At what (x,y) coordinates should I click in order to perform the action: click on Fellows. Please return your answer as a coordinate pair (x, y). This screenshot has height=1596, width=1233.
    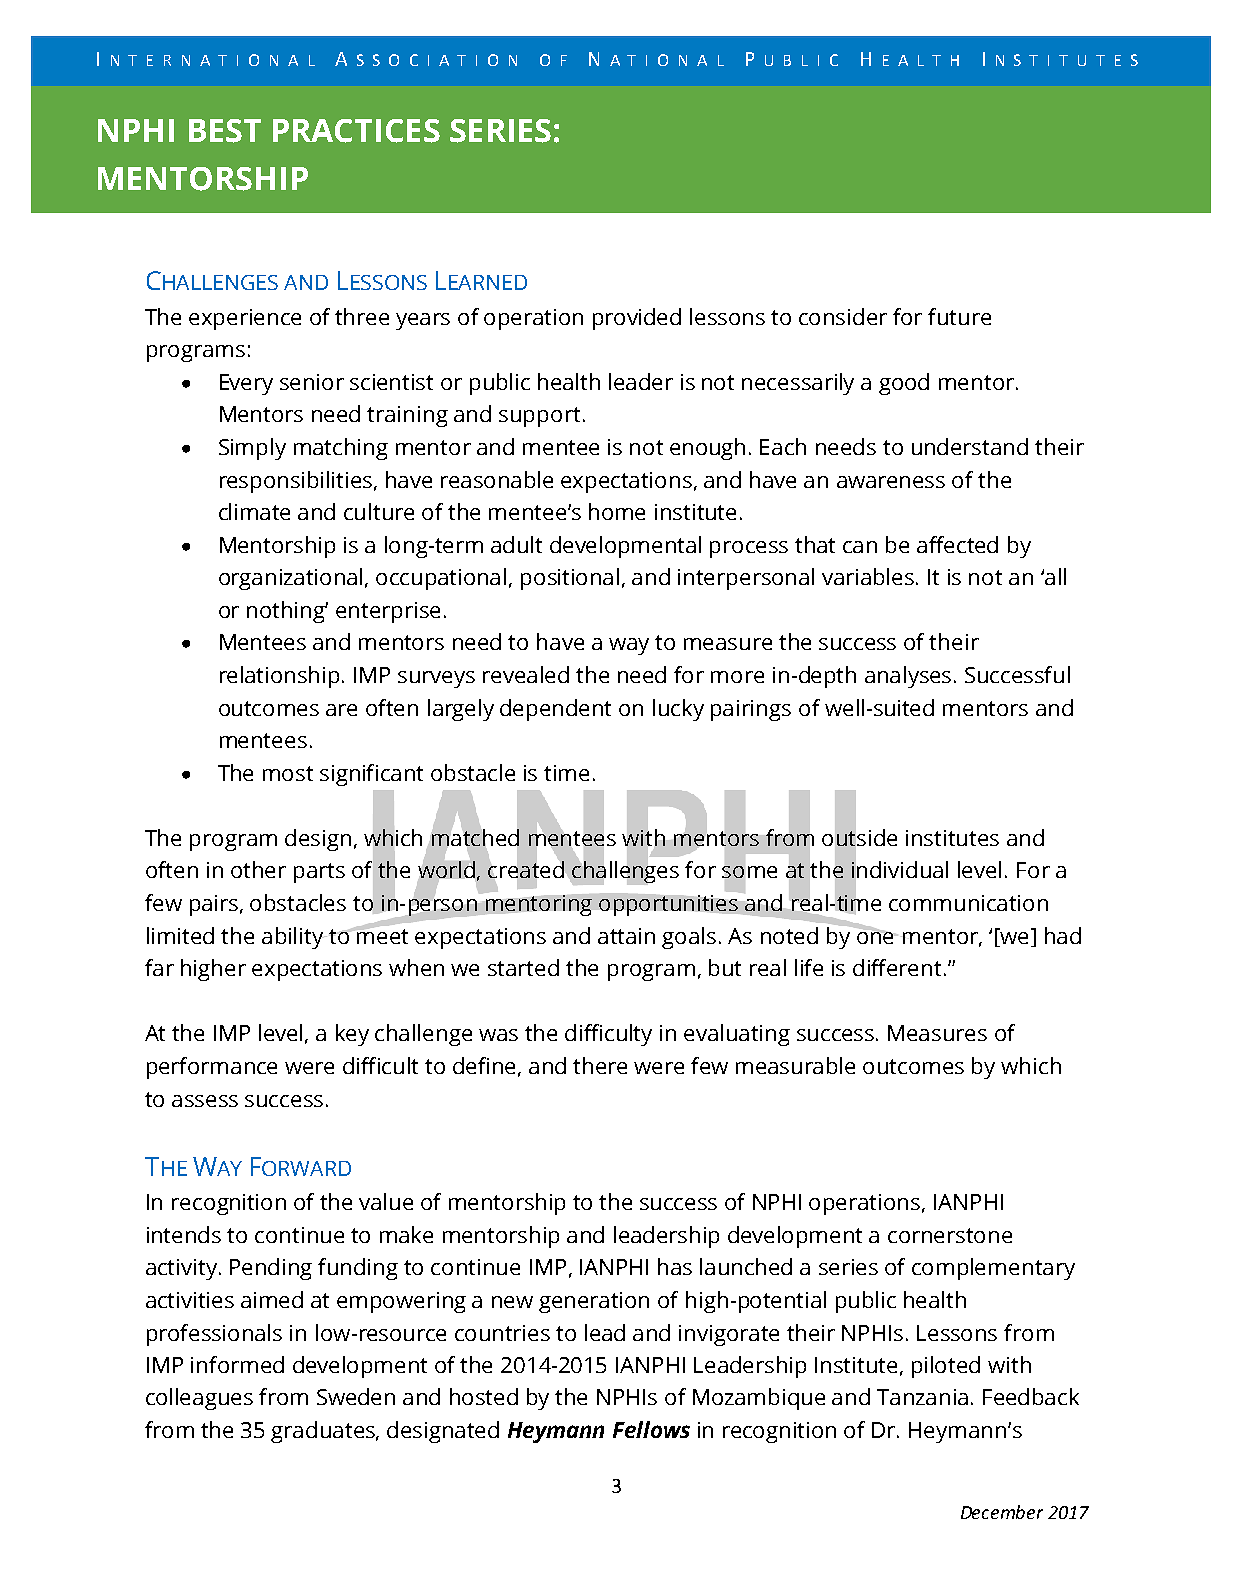
    Looking at the image, I should click on (651, 1429).
